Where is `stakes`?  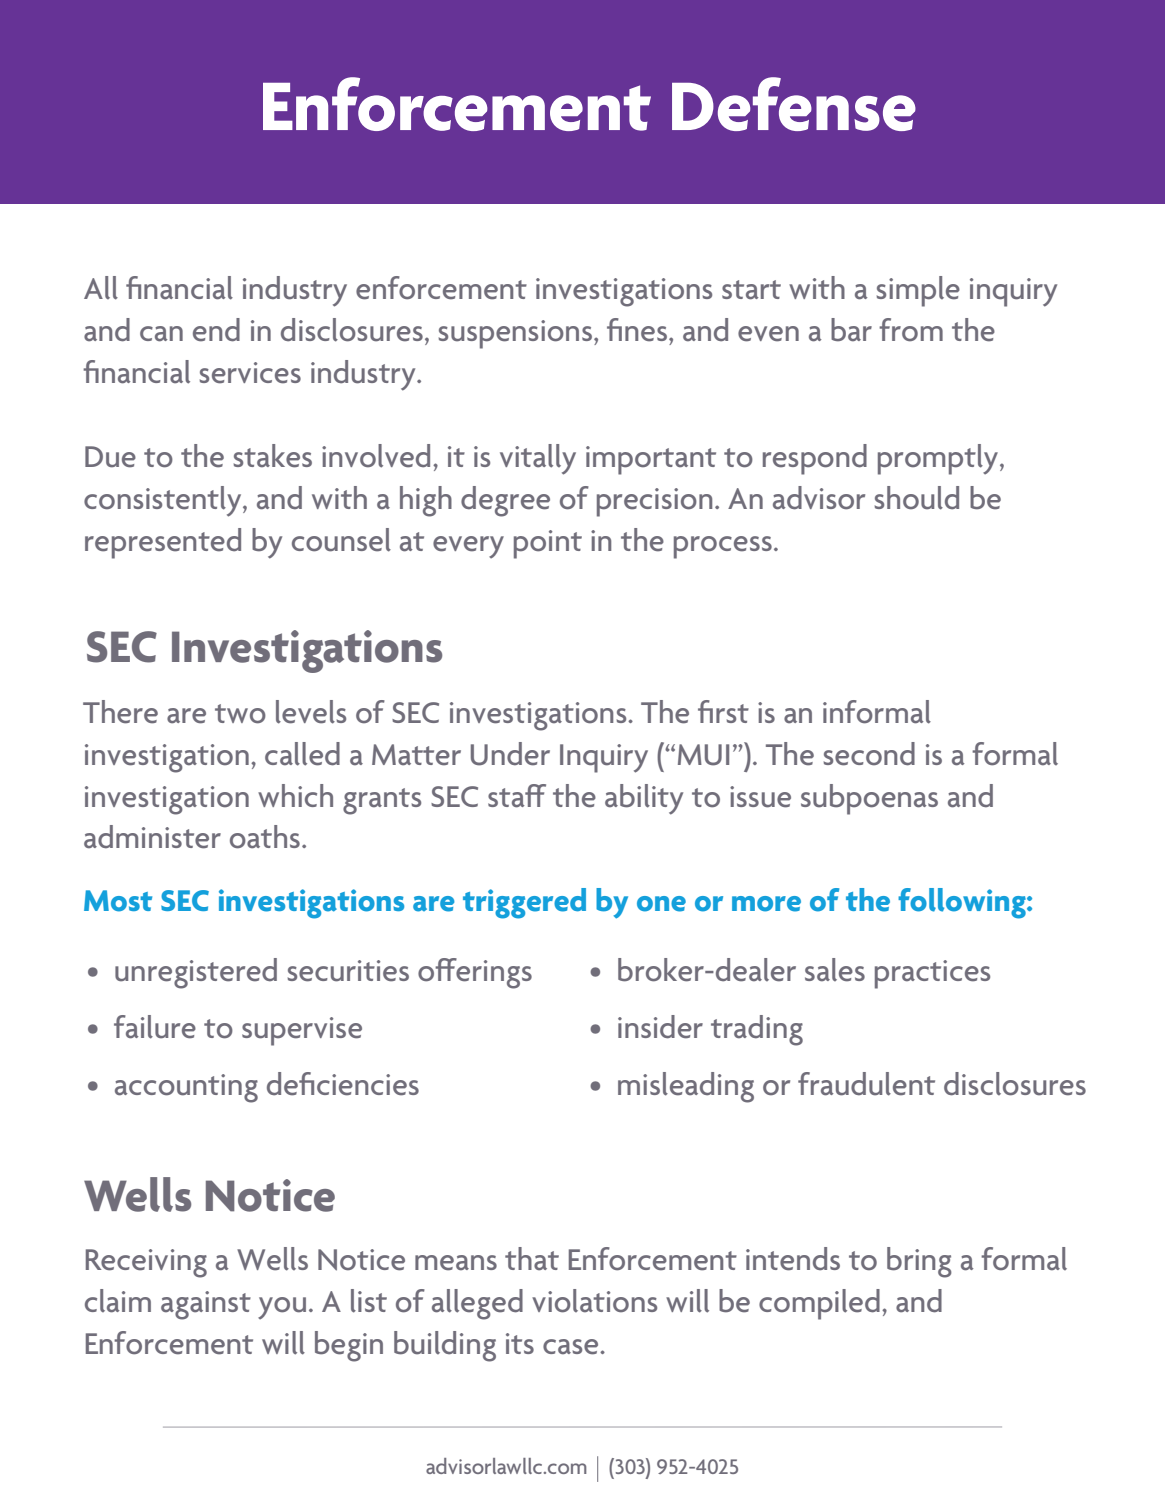 stakes is located at coordinates (273, 456).
